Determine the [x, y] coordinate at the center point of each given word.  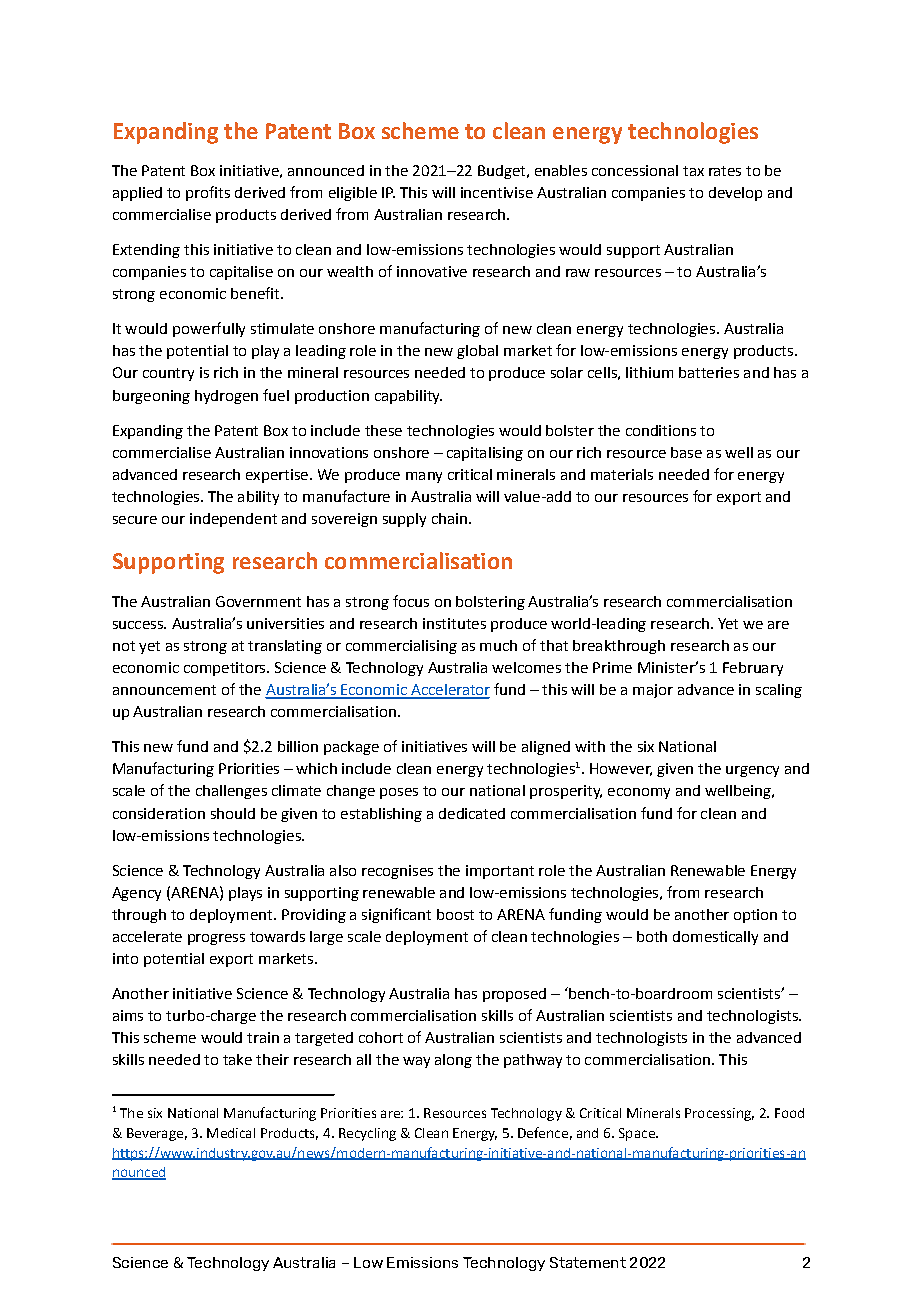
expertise [277, 476]
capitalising [485, 454]
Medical [231, 1133]
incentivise [497, 192]
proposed [514, 995]
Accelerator [449, 691]
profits [208, 193]
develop [735, 194]
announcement [164, 690]
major [653, 691]
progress [216, 939]
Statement [588, 1262]
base [686, 452]
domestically [715, 938]
